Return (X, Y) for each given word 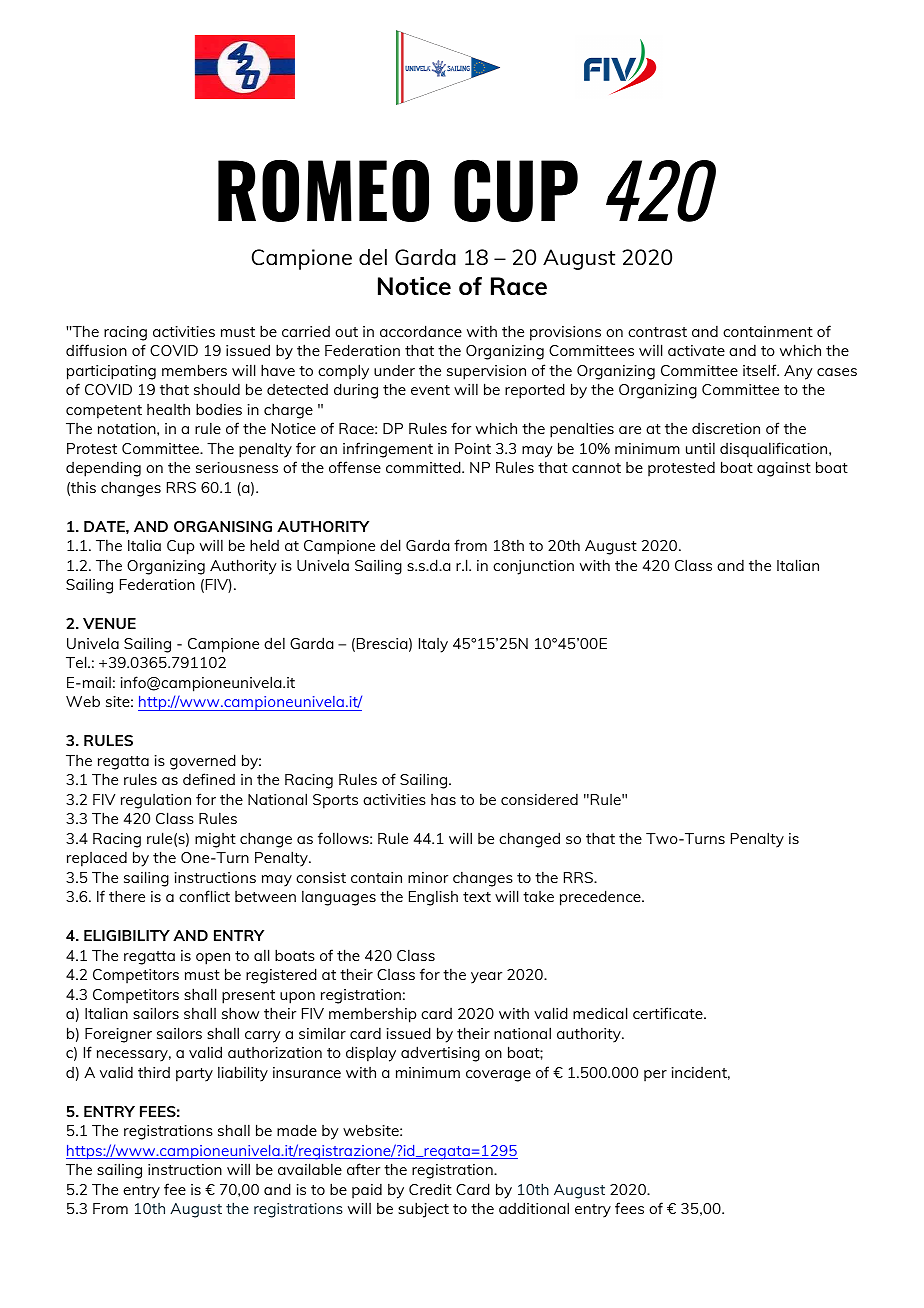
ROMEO (323, 190)
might (215, 840)
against (784, 469)
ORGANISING (223, 526)
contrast (657, 332)
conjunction (533, 567)
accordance (421, 331)
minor (428, 877)
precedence (601, 898)
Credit (430, 1189)
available (310, 1169)
